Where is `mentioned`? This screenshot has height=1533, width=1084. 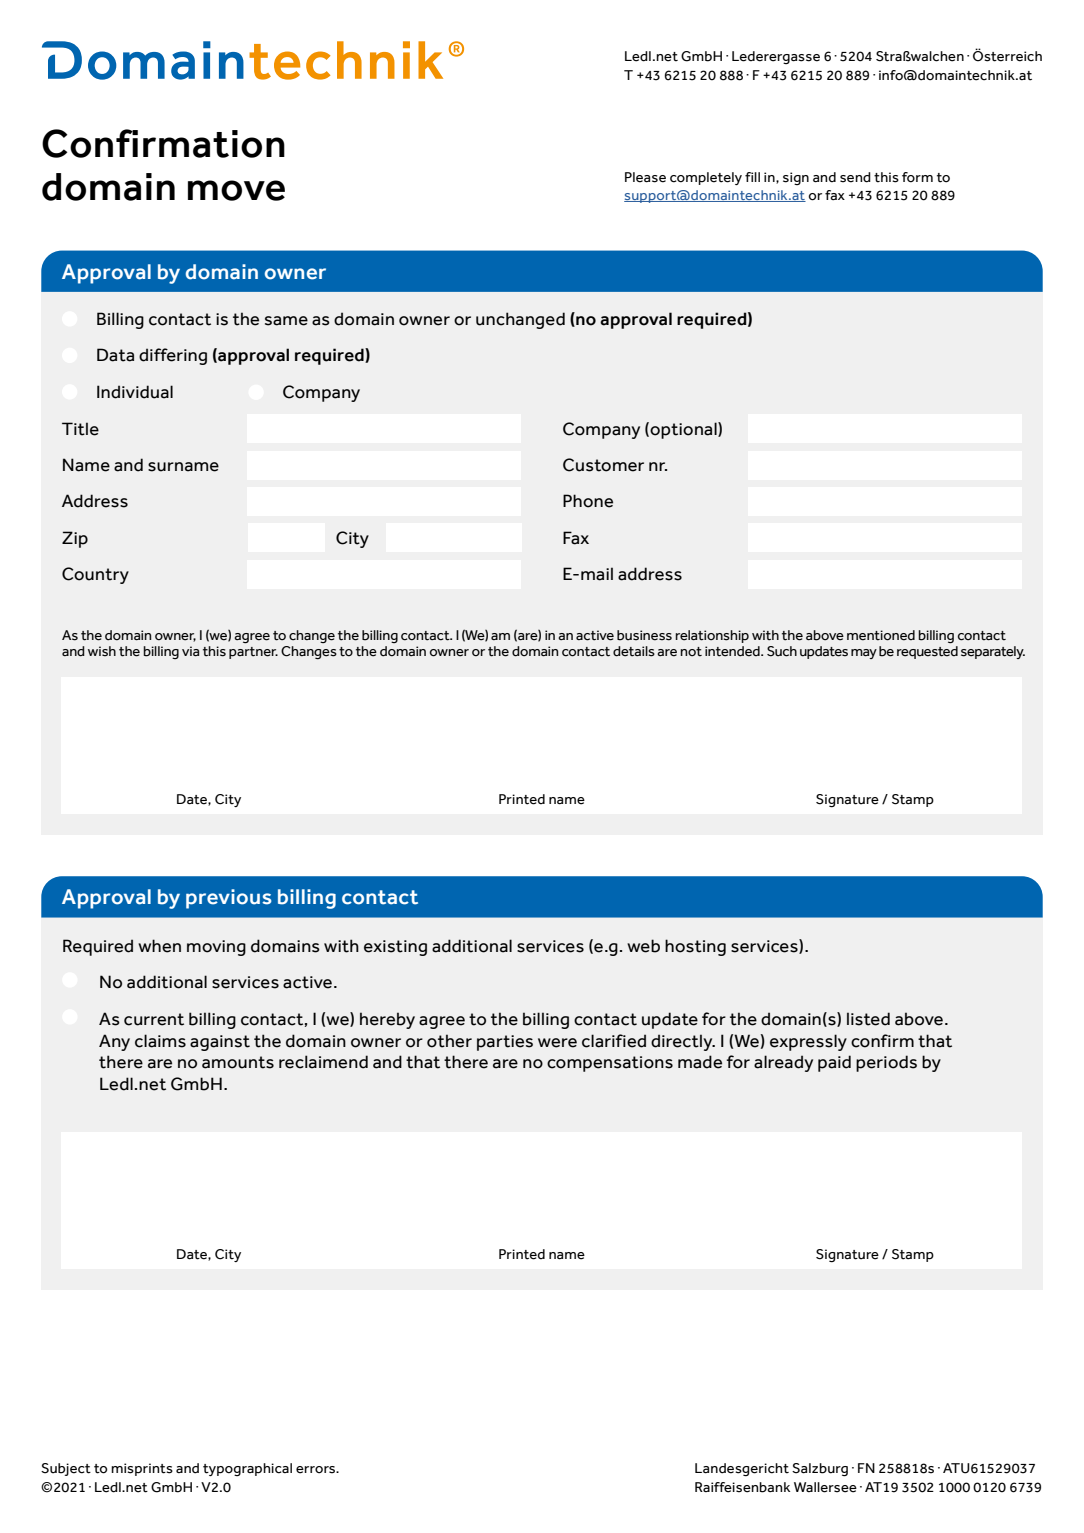
mentioned is located at coordinates (881, 635).
